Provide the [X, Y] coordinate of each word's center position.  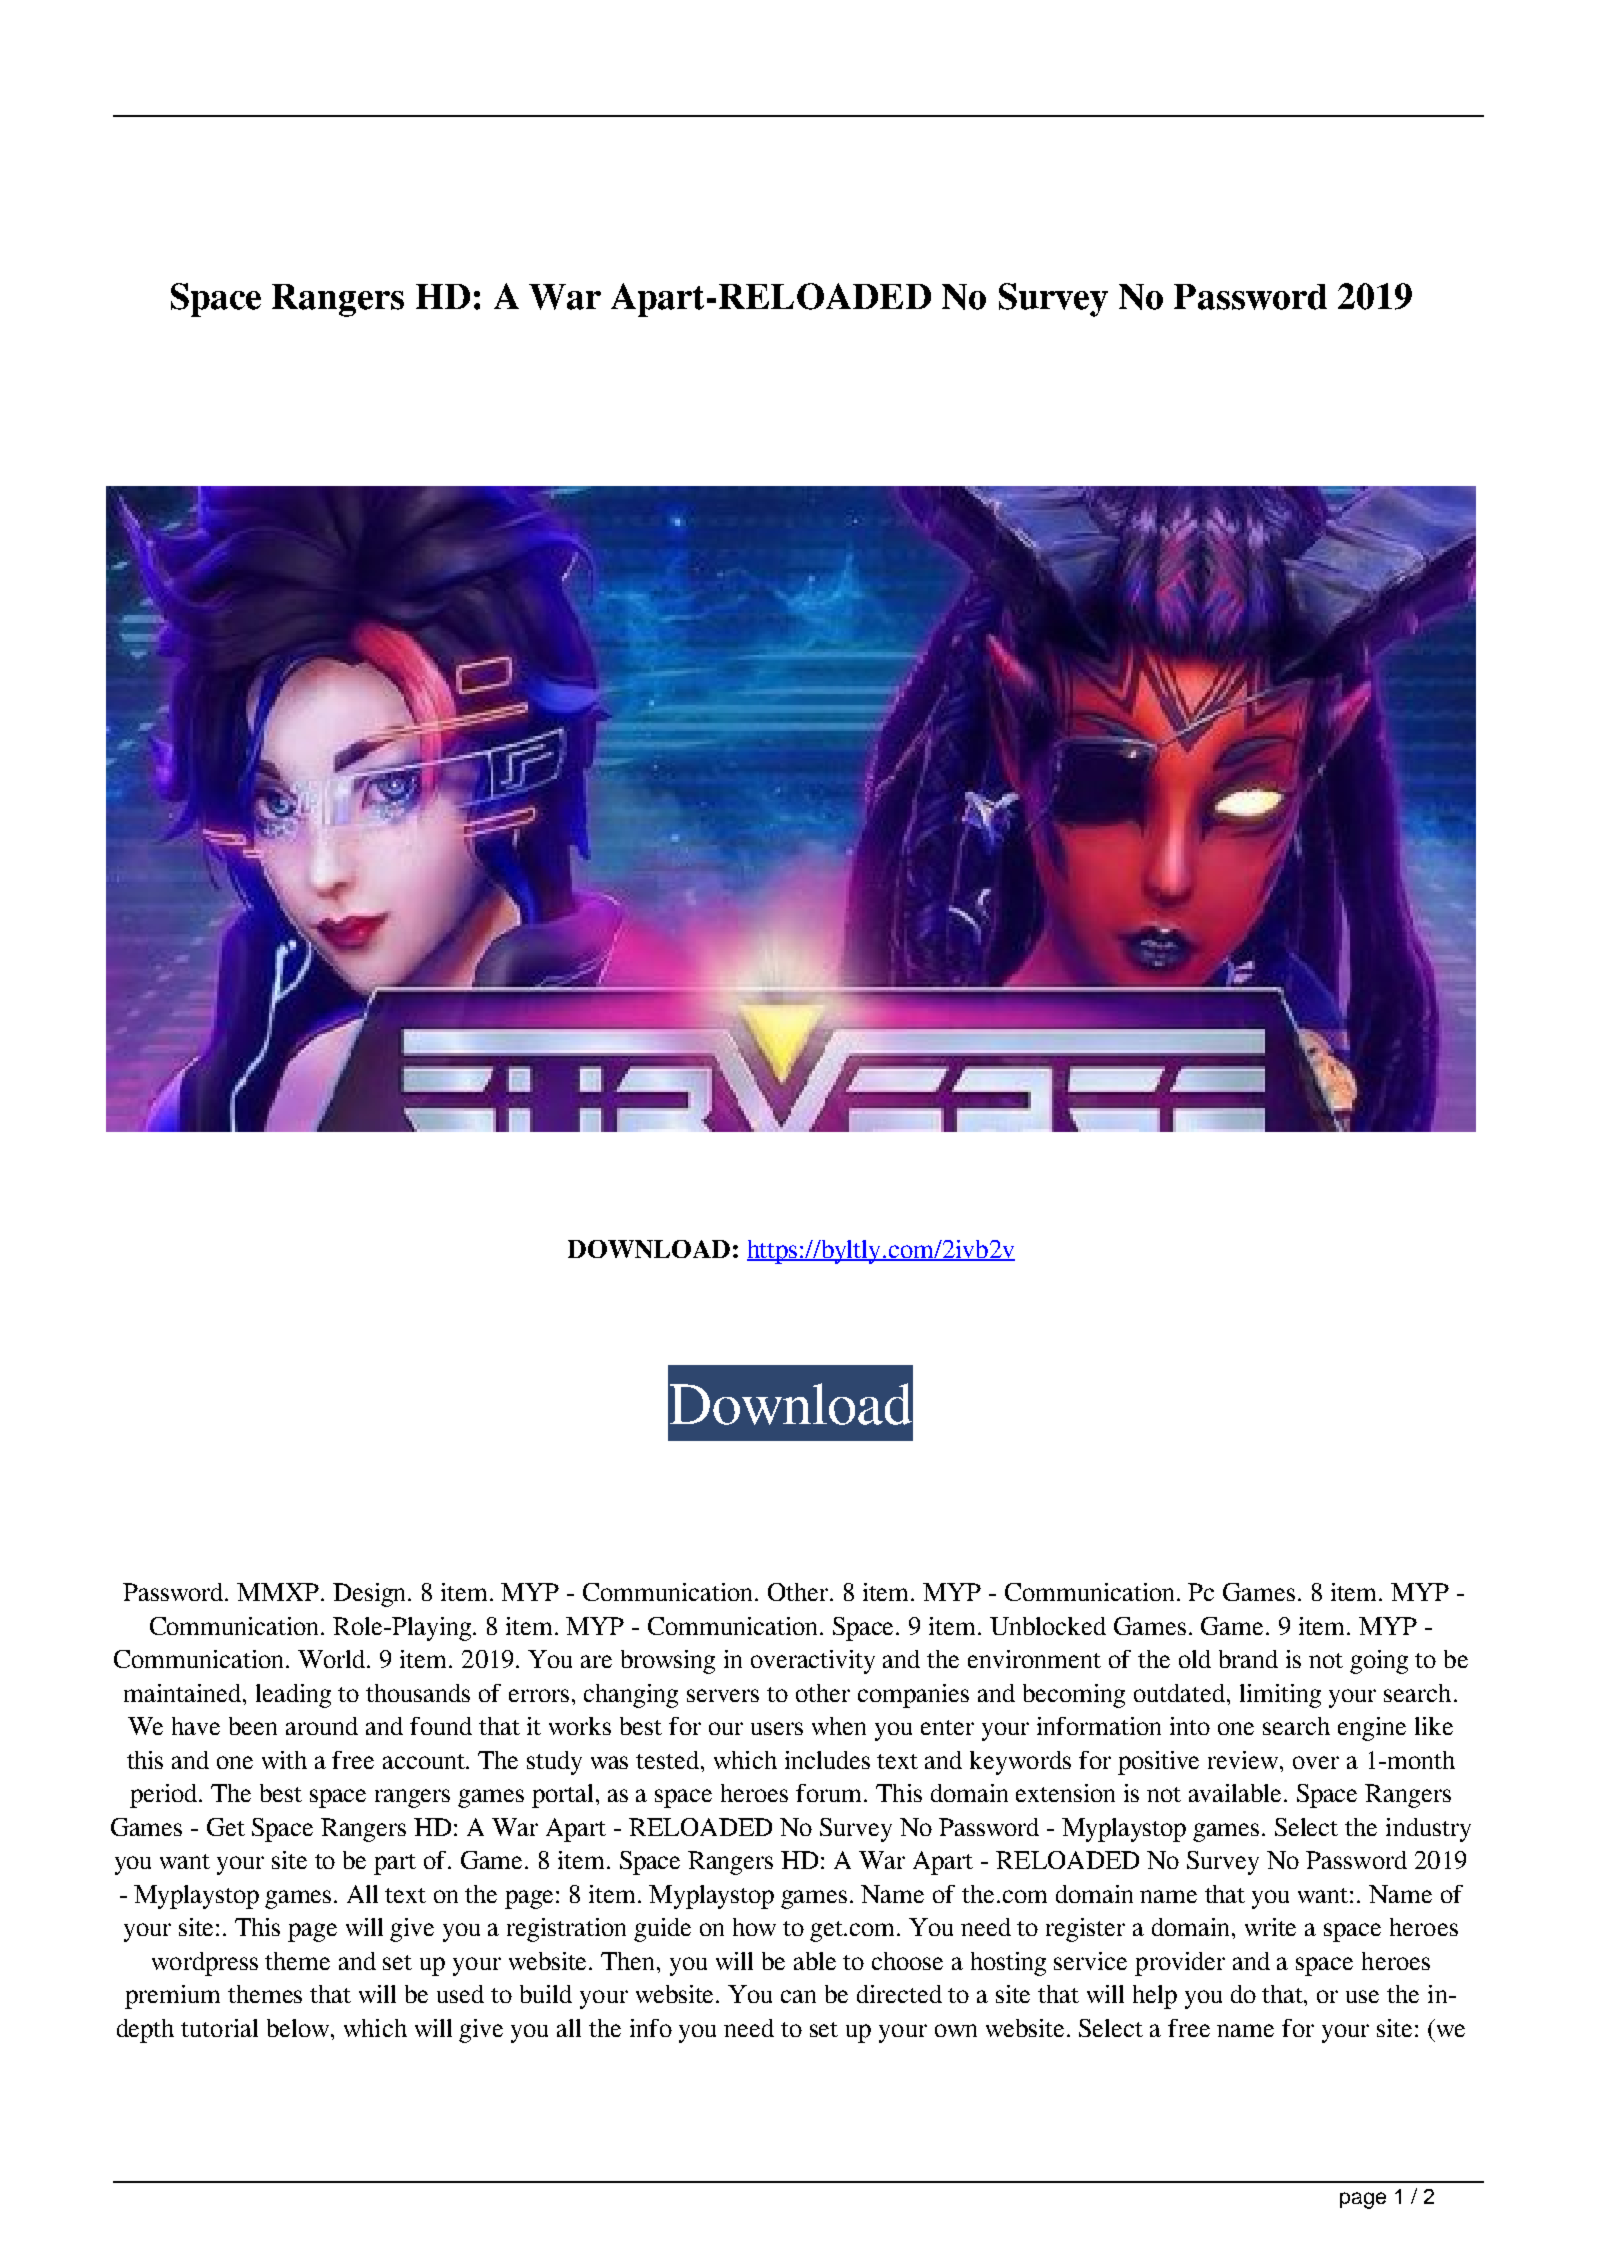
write [1270, 1927]
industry [1428, 1830]
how [754, 1927]
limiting [1280, 1696]
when [839, 1726]
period [165, 1796]
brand [1248, 1659]
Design [371, 1595]
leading [293, 1696]
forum [830, 1793]
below [299, 2028]
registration [566, 1930]
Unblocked [1048, 1626]
